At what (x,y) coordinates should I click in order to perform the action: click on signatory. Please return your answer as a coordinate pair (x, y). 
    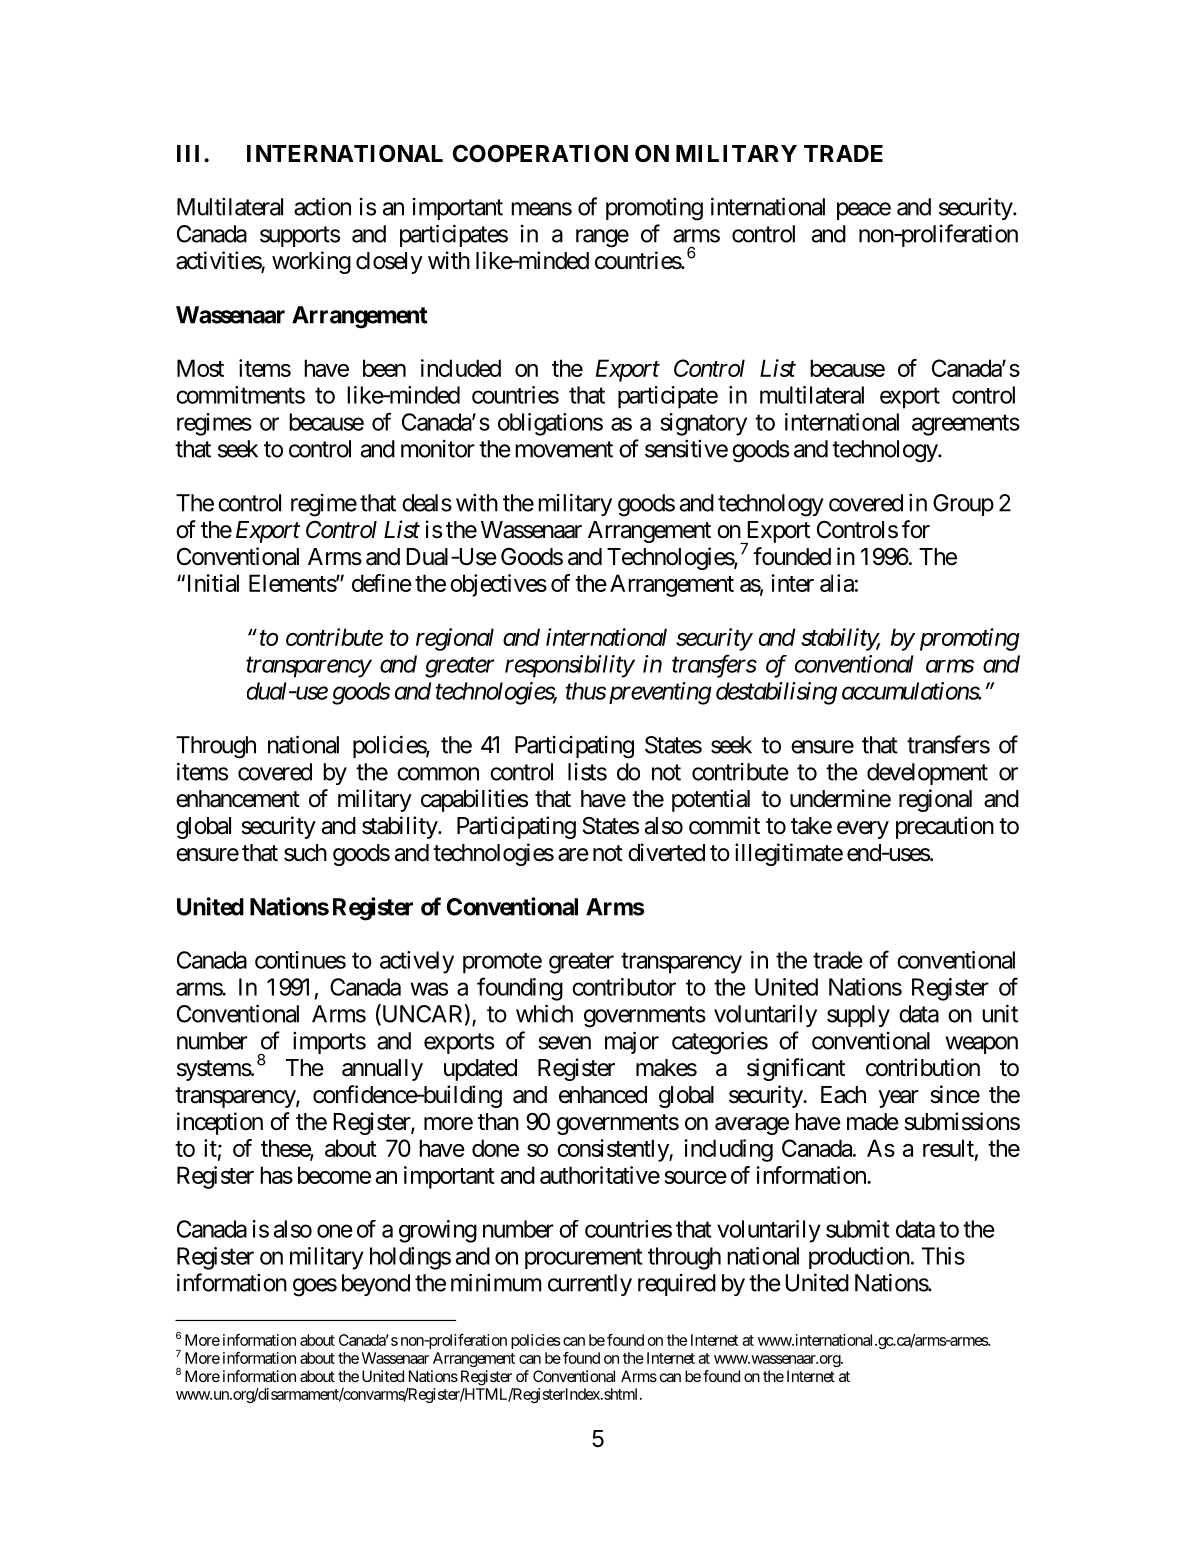
    Looking at the image, I should click on (703, 424).
